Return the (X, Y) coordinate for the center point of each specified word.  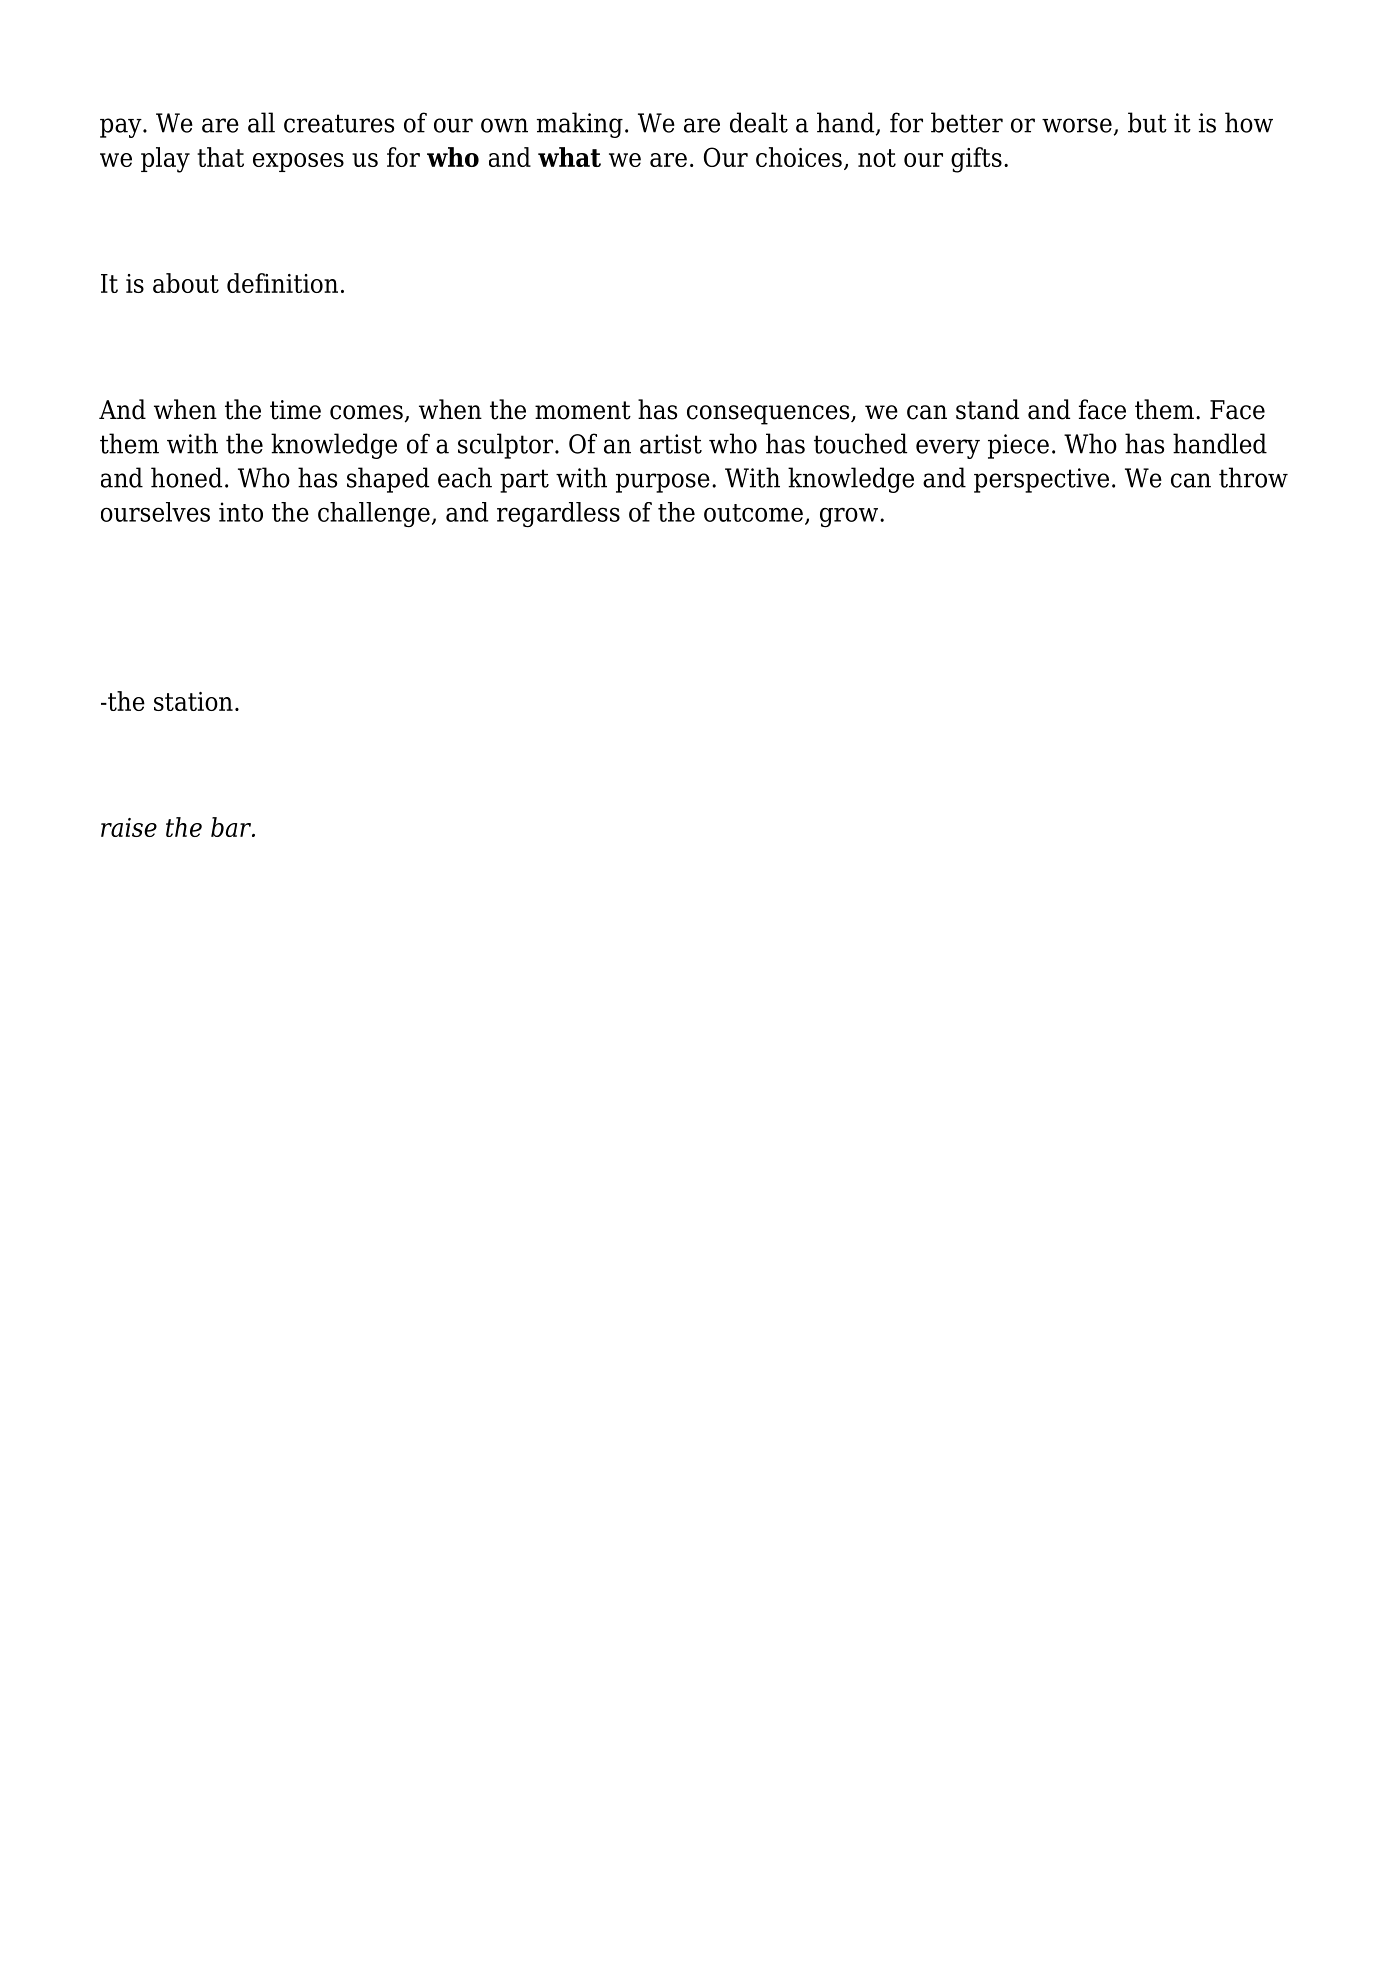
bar (232, 827)
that (220, 157)
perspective (1041, 480)
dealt (759, 122)
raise (129, 827)
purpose (663, 483)
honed (186, 477)
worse (1077, 125)
